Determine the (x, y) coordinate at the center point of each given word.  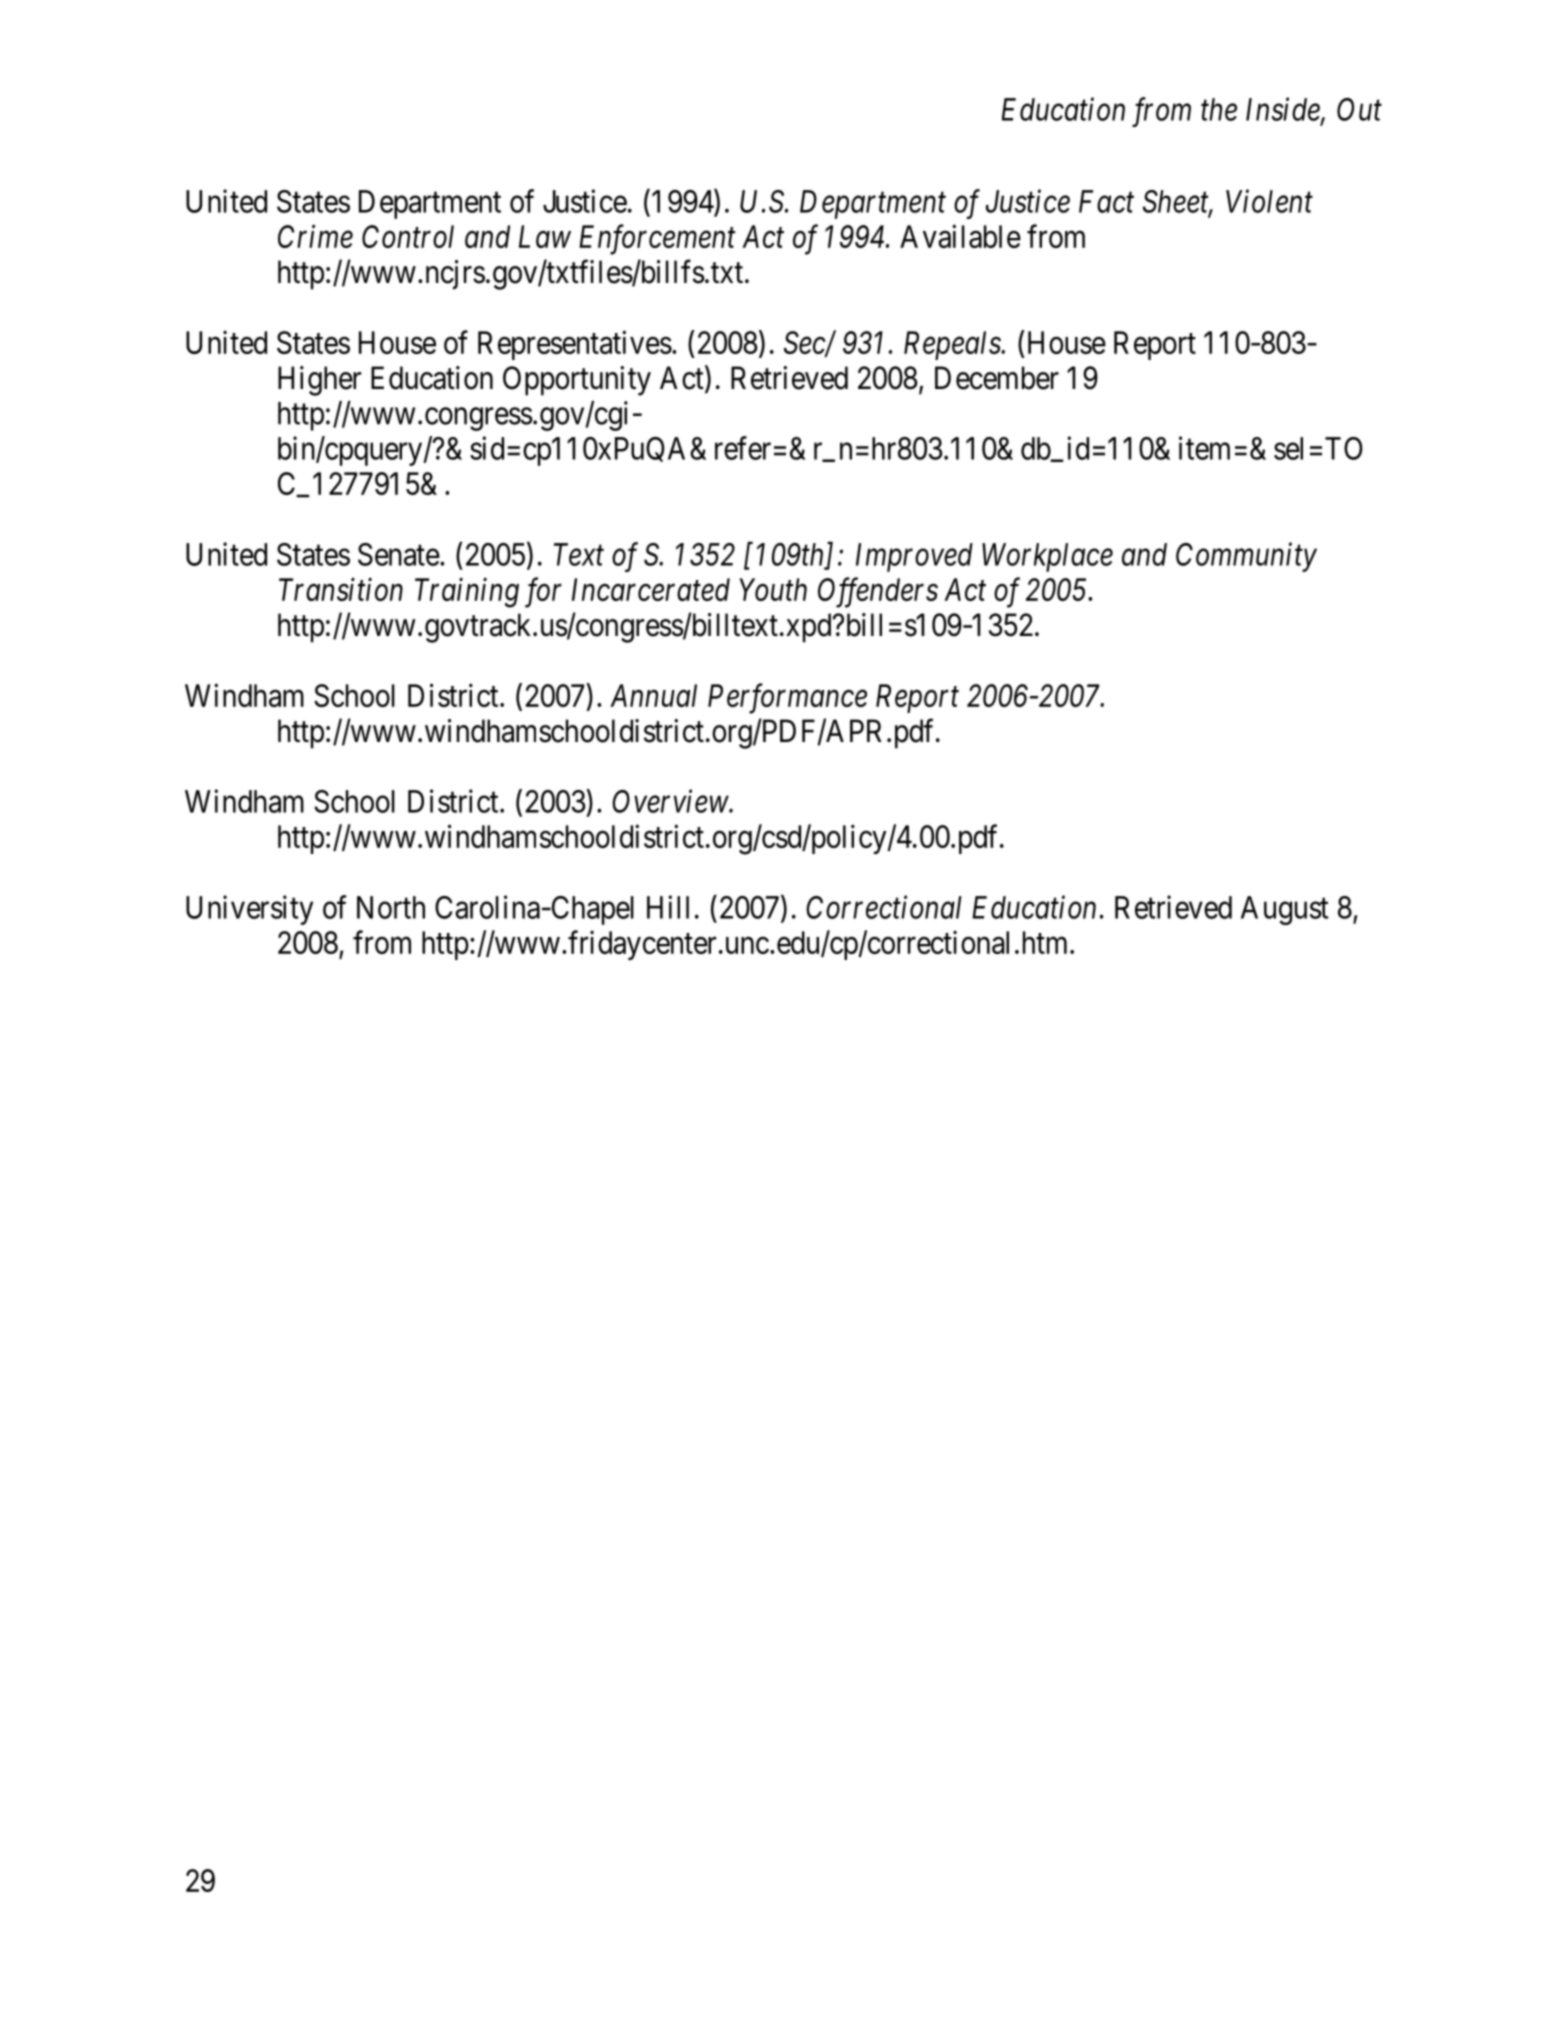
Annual (653, 695)
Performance (787, 698)
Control (408, 236)
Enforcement (657, 239)
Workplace (1047, 557)
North (391, 907)
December (997, 378)
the (1219, 109)
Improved (914, 557)
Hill (668, 907)
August (1284, 910)
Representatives (575, 345)
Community (1246, 557)
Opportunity (577, 381)
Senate (399, 554)
